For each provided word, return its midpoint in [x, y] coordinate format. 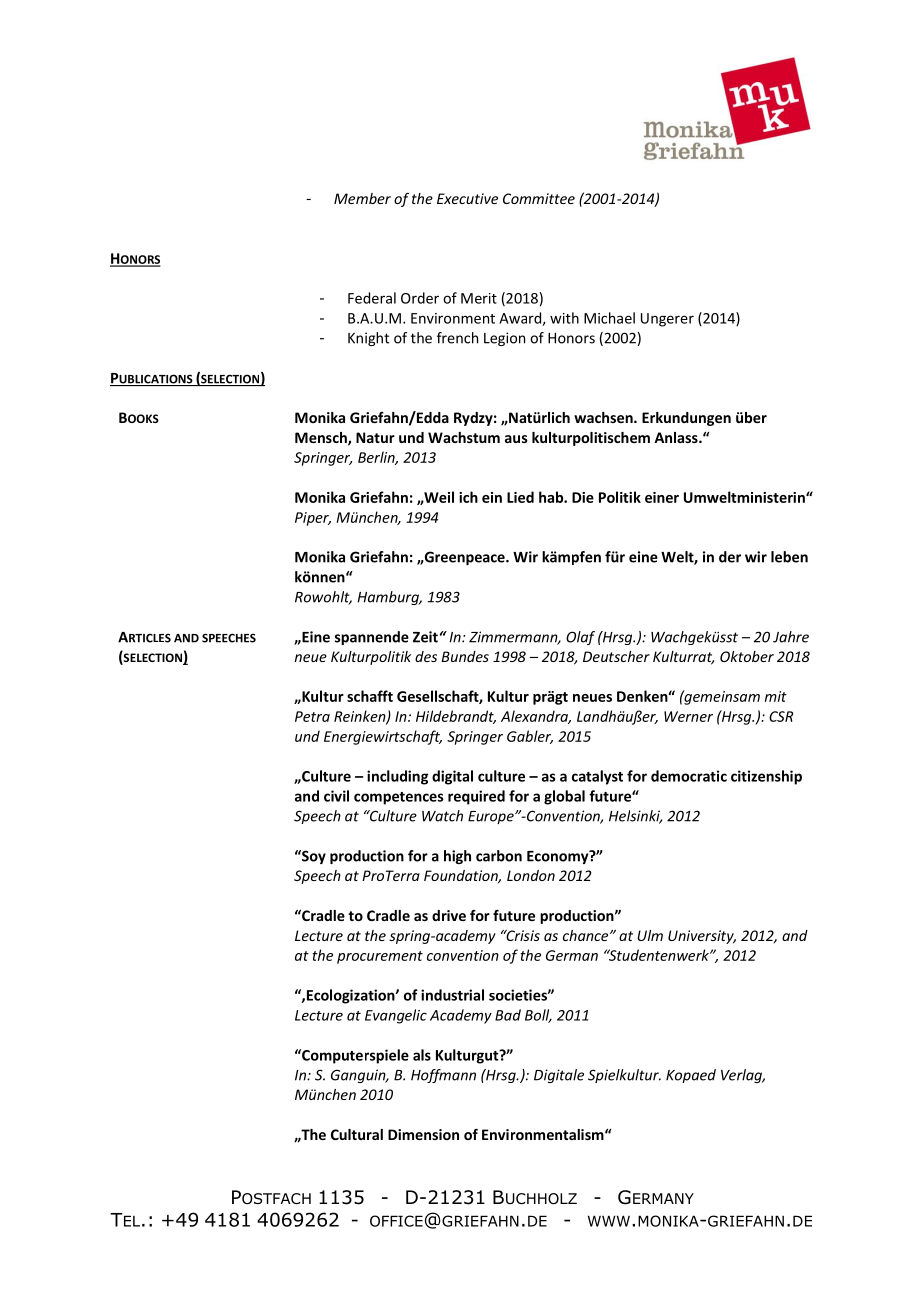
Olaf [580, 638]
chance [587, 935]
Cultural [357, 1134]
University [702, 937]
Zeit [425, 637]
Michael [609, 318]
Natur [375, 437]
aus [516, 439]
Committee [539, 198]
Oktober [747, 656]
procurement [380, 957]
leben [789, 557]
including [397, 777]
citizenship [766, 777]
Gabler [530, 737]
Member [362, 198]
